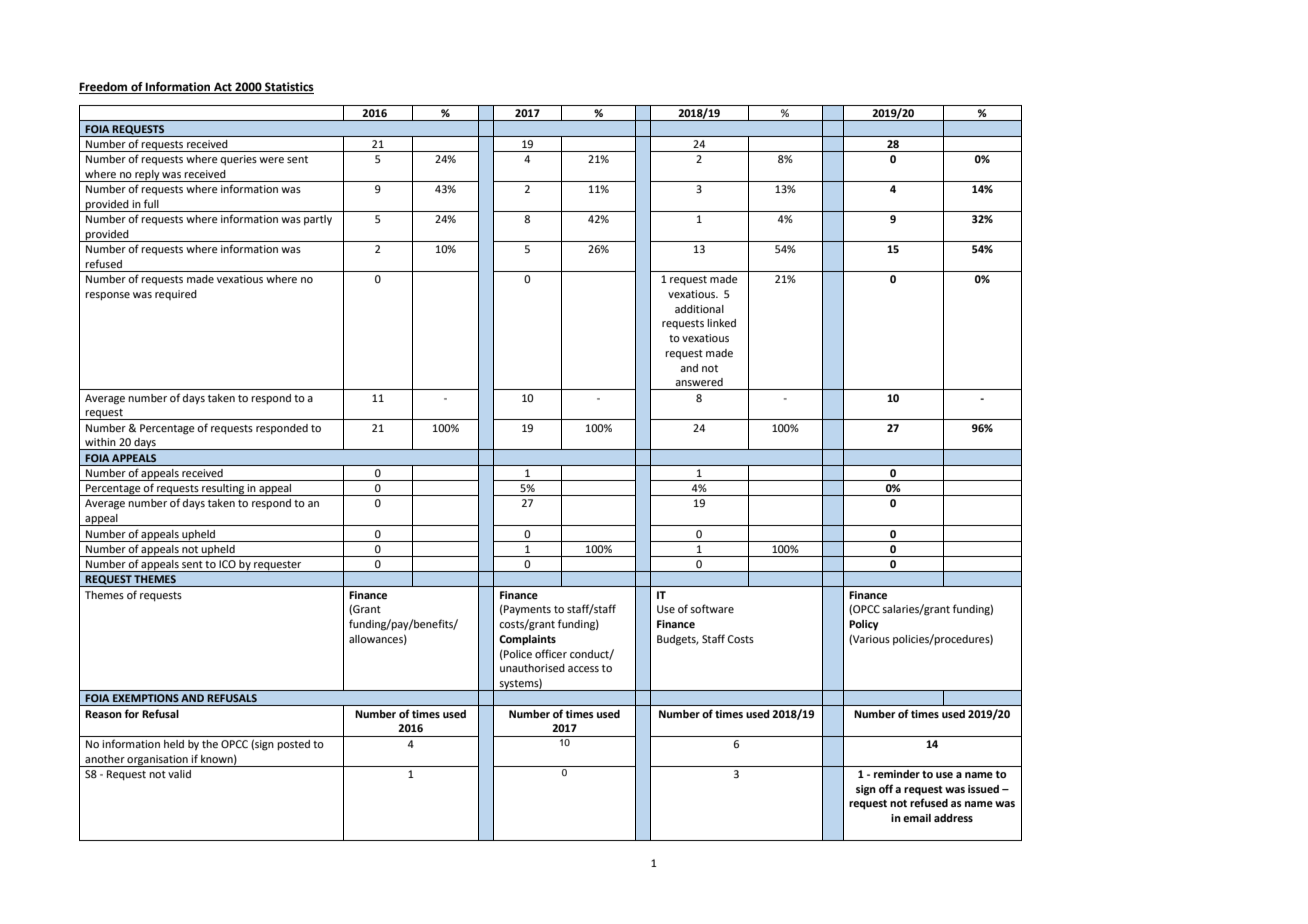 The height and width of the page is (924, 1308). What do you see at coordinates (288, 88) in the page?
I see `Statistics` at bounding box center [288, 88].
